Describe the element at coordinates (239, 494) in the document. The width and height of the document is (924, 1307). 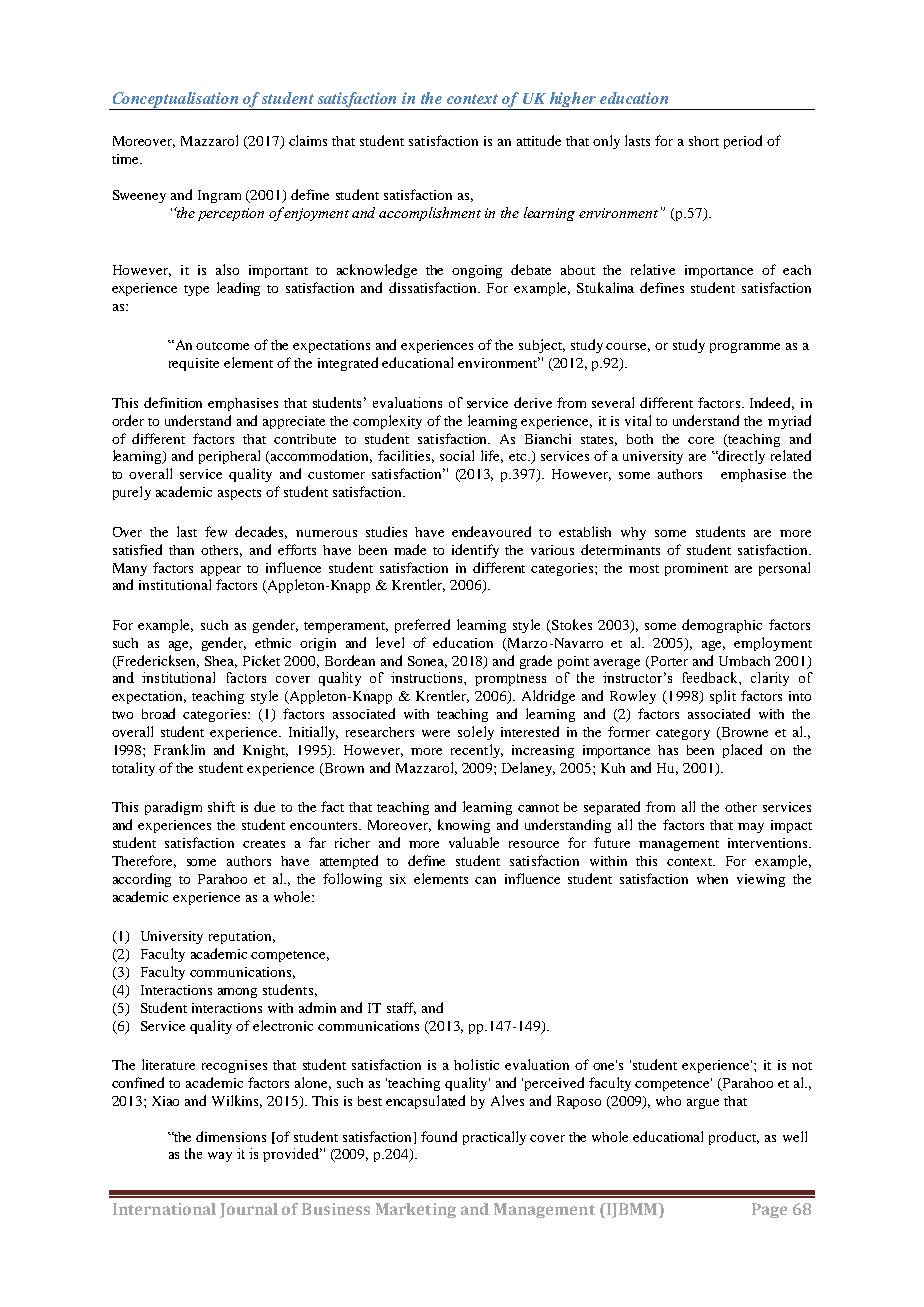
I see `aspects` at that location.
